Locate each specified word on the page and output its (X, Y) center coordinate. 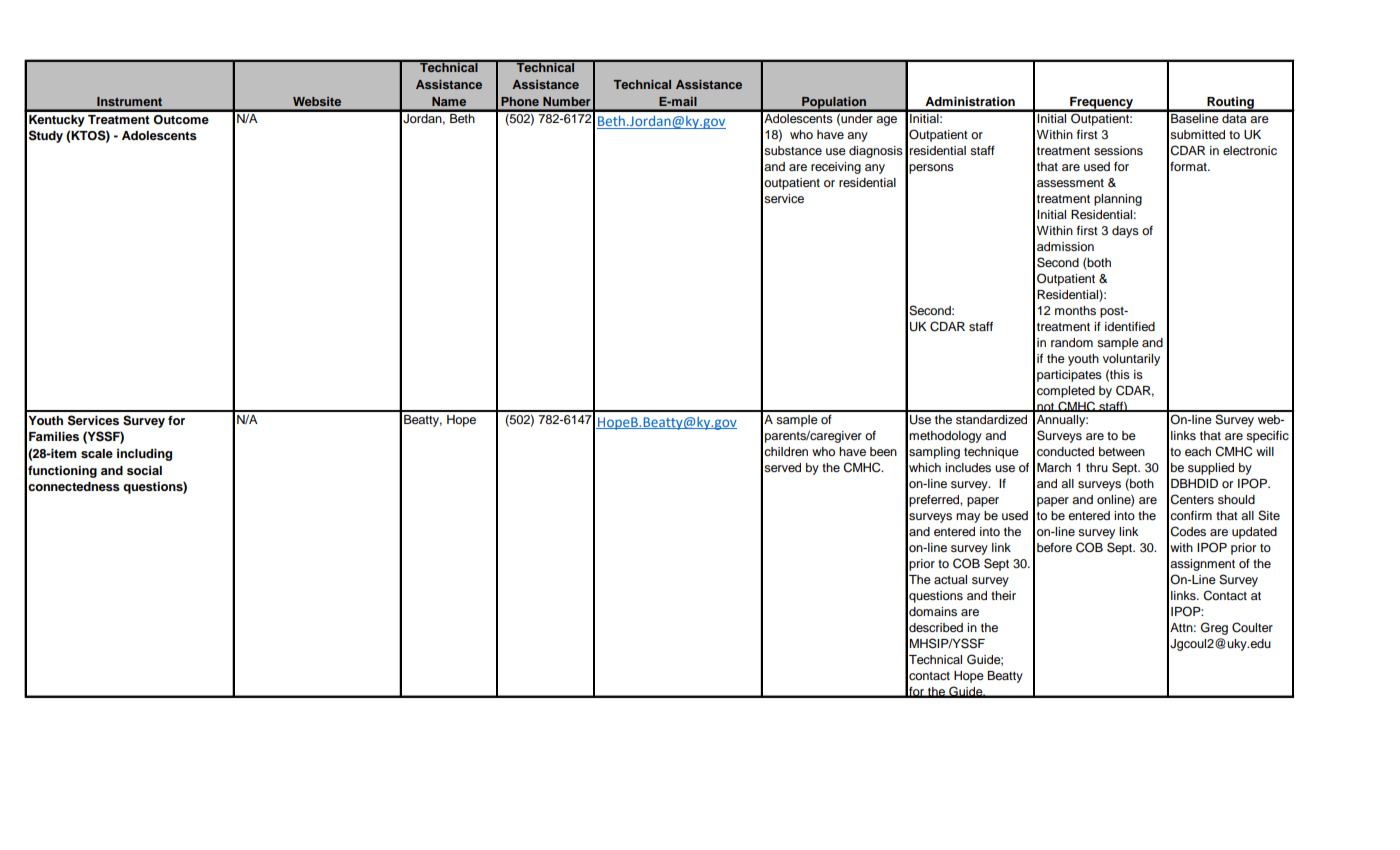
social (144, 470)
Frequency (1102, 104)
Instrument (129, 101)
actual (950, 579)
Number (567, 101)
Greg (1214, 628)
